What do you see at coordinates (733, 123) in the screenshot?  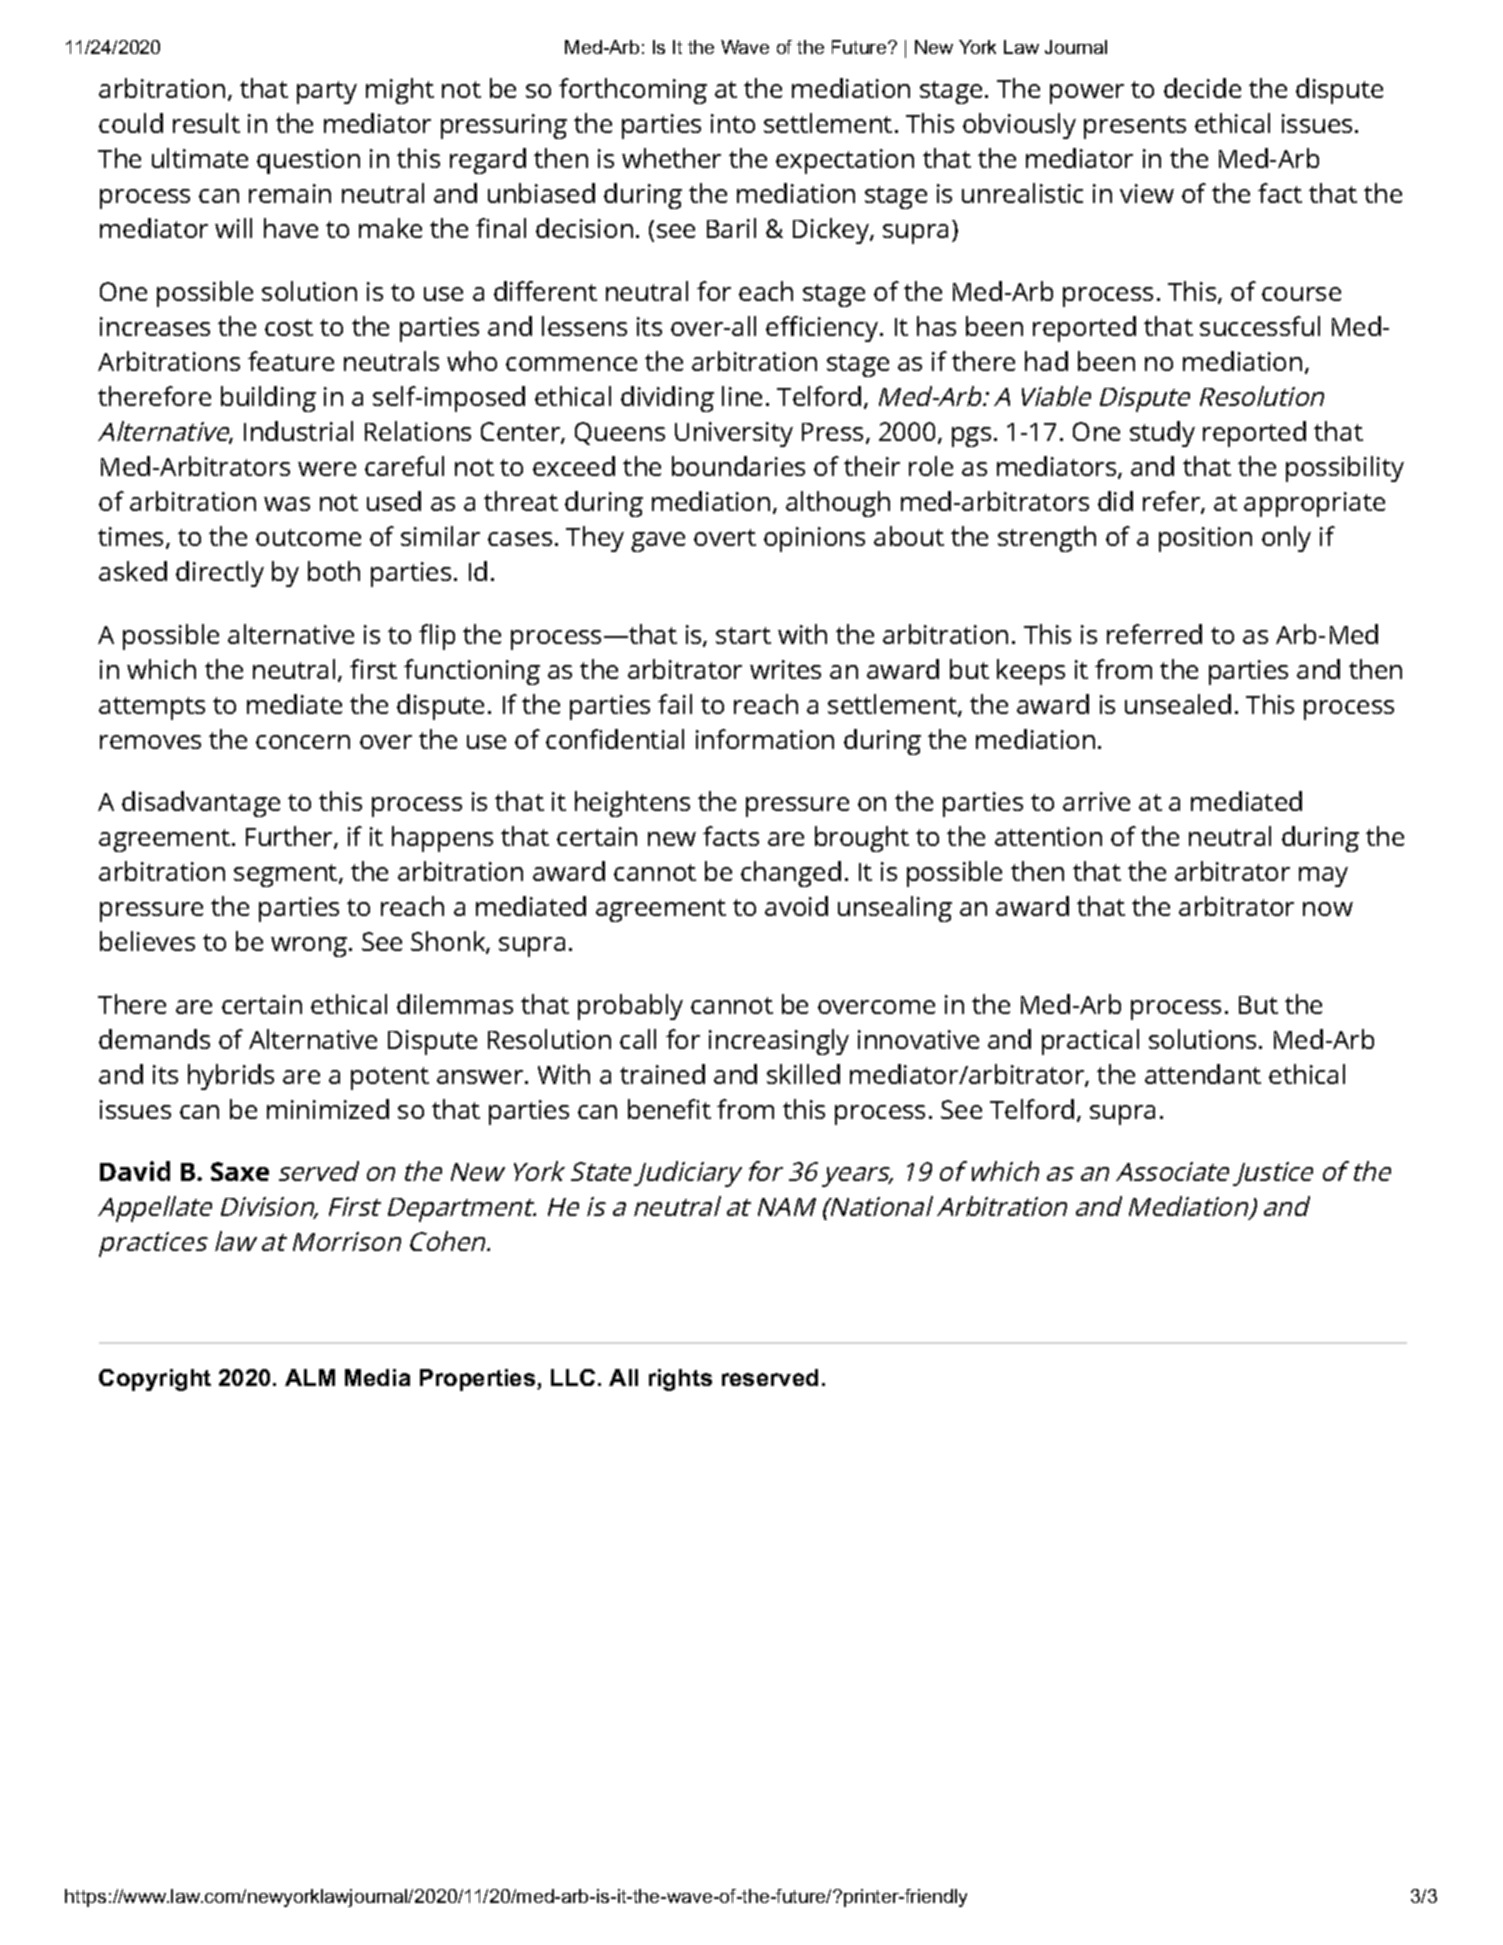 I see `into` at bounding box center [733, 123].
